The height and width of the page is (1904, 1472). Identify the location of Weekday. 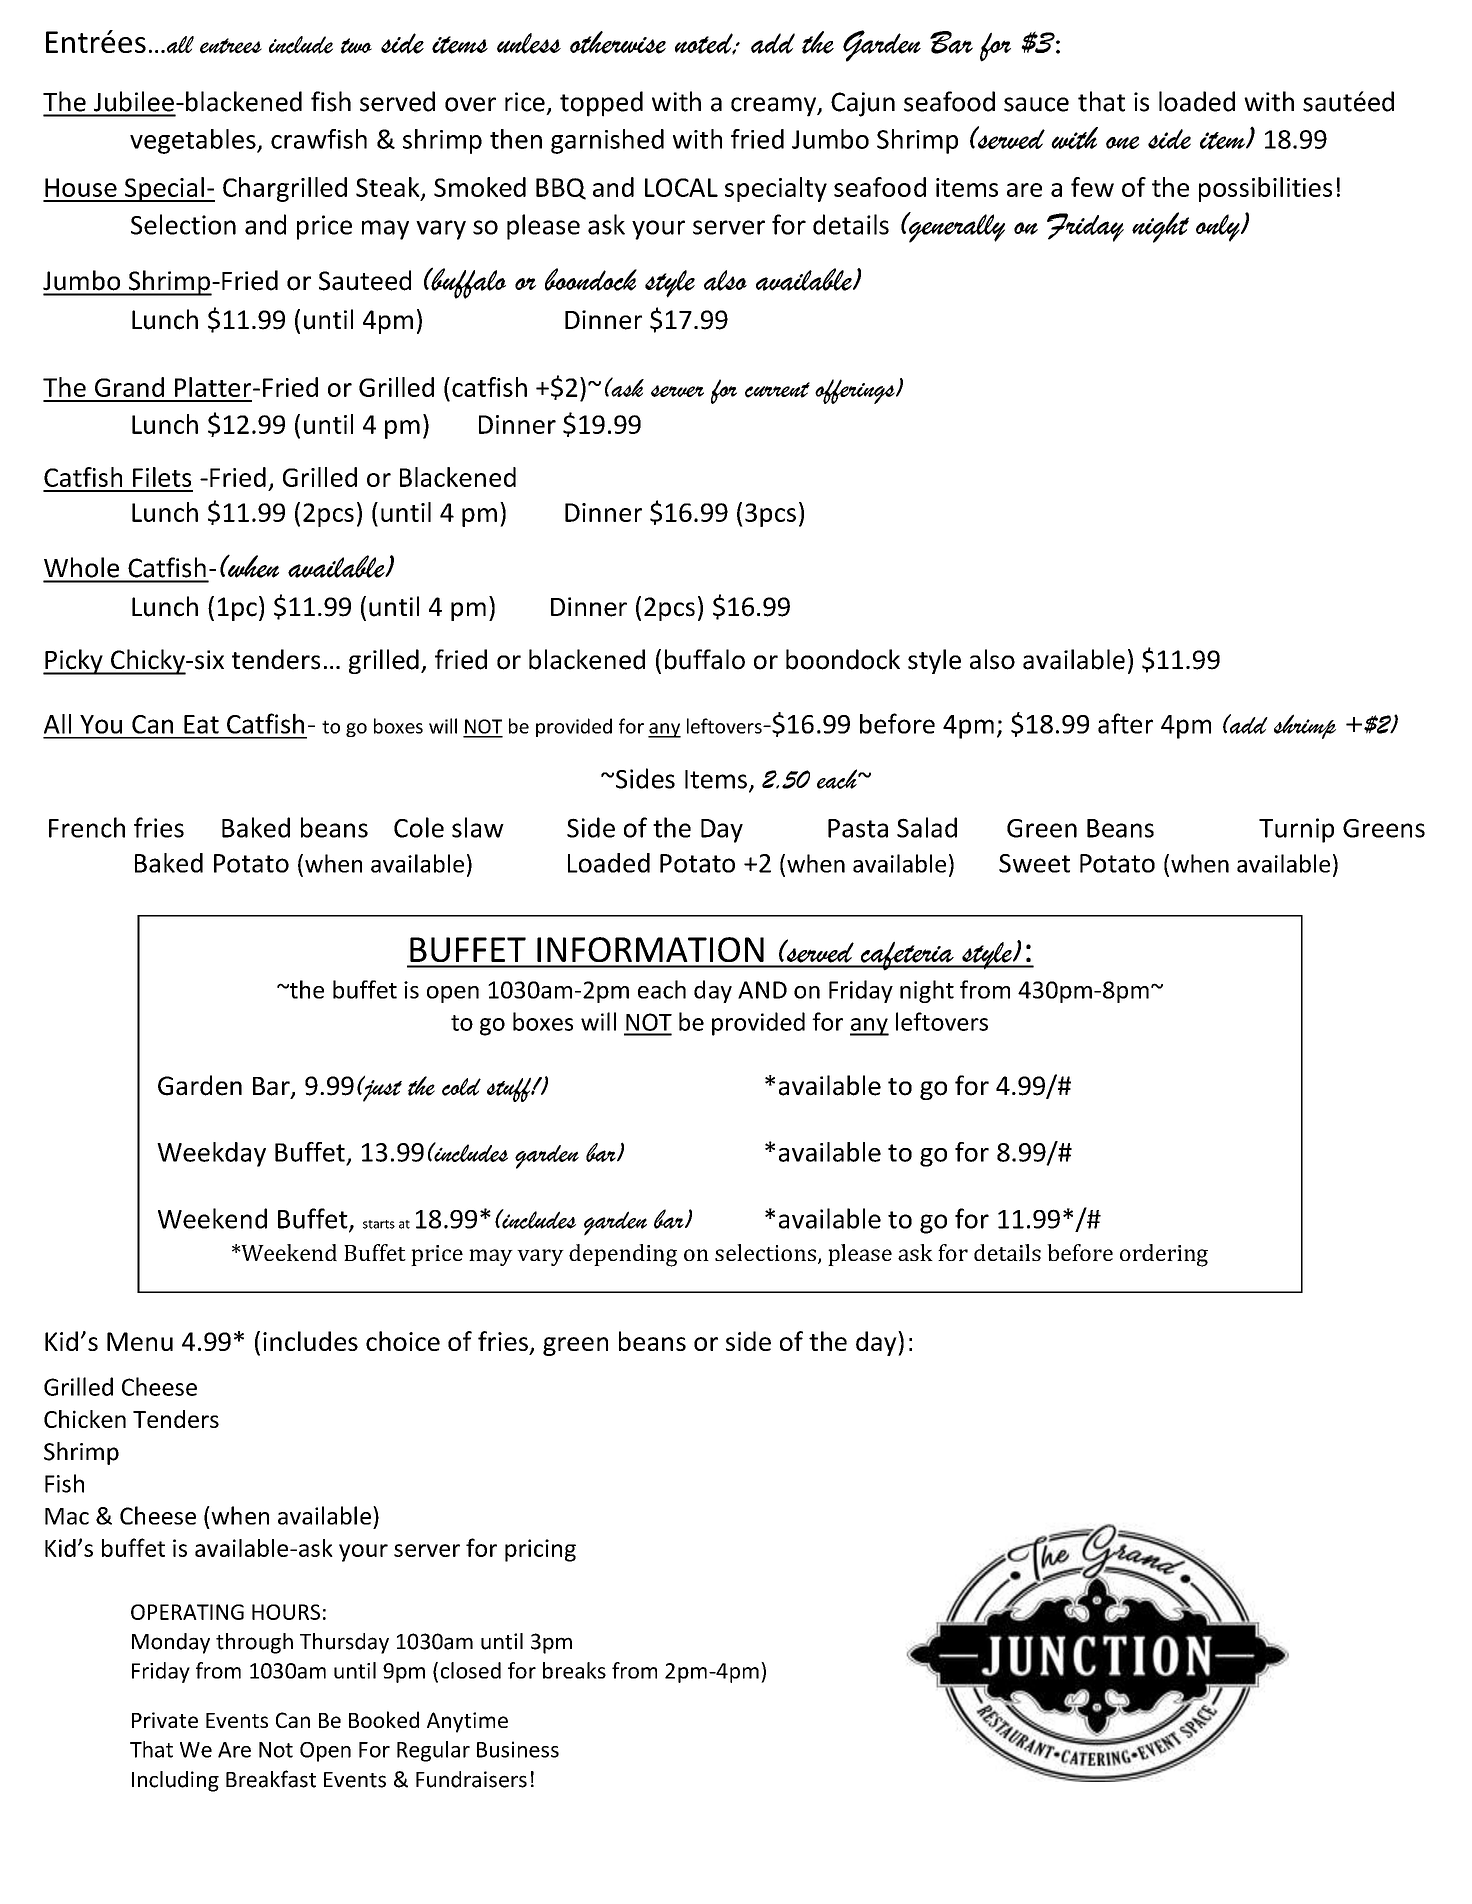
(211, 1154).
